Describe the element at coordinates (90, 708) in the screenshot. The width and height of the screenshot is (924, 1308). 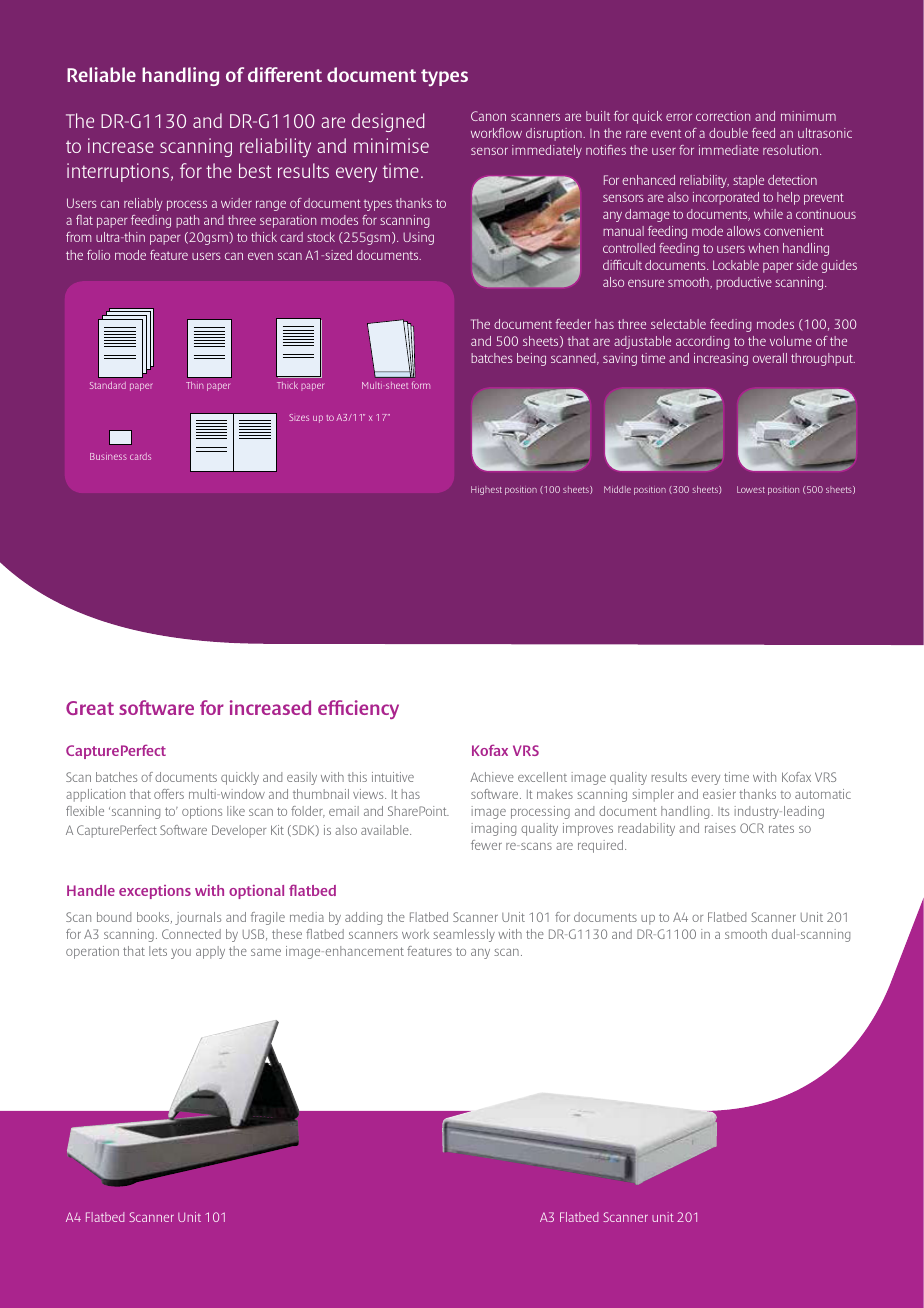
I see `Great` at that location.
